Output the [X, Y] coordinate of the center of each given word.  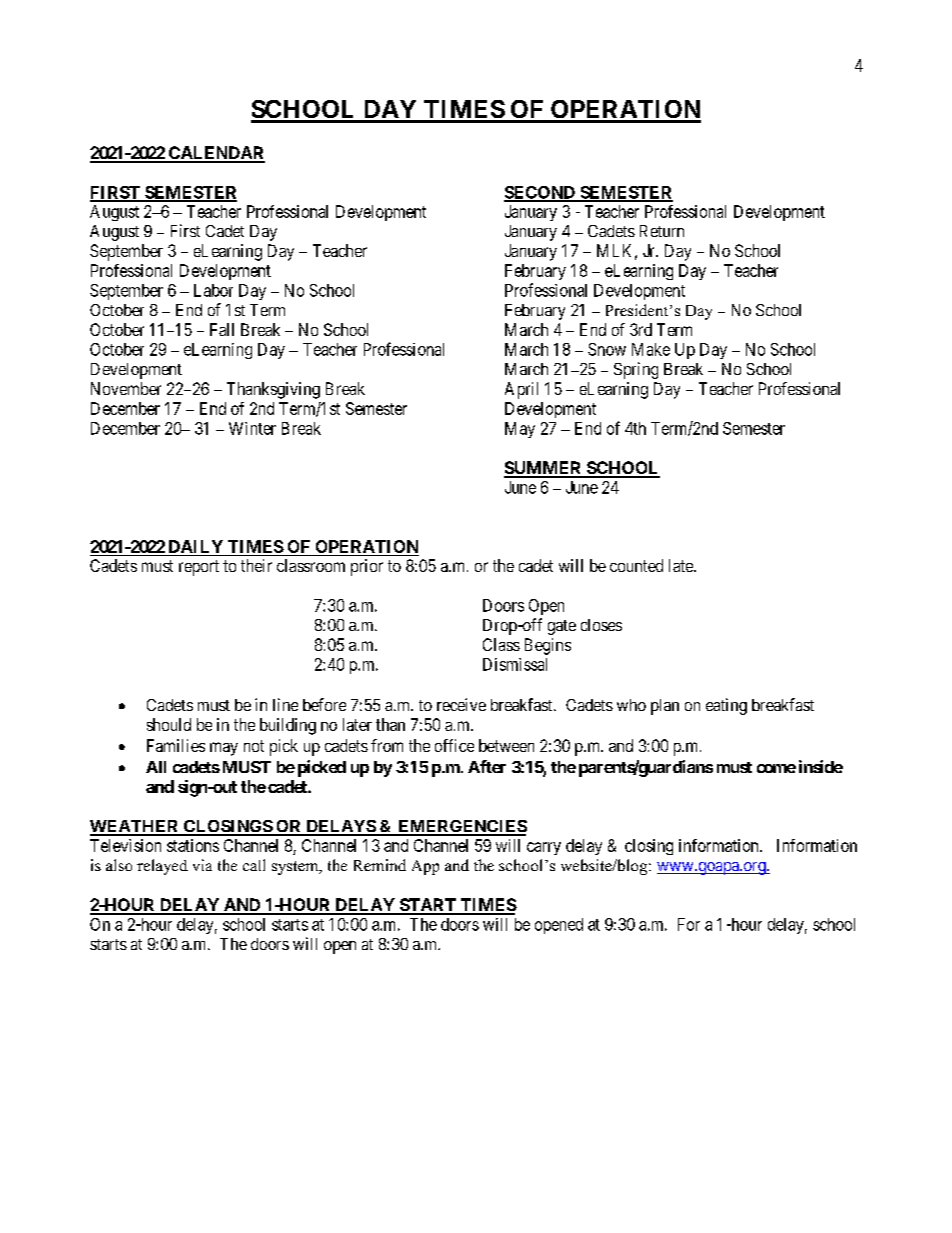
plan [665, 707]
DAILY [196, 546]
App [425, 867]
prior [367, 567]
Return [662, 231]
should [169, 724]
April [521, 390]
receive [461, 704]
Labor [213, 290]
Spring [636, 370]
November [126, 388]
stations [193, 845]
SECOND [540, 193]
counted [636, 565]
